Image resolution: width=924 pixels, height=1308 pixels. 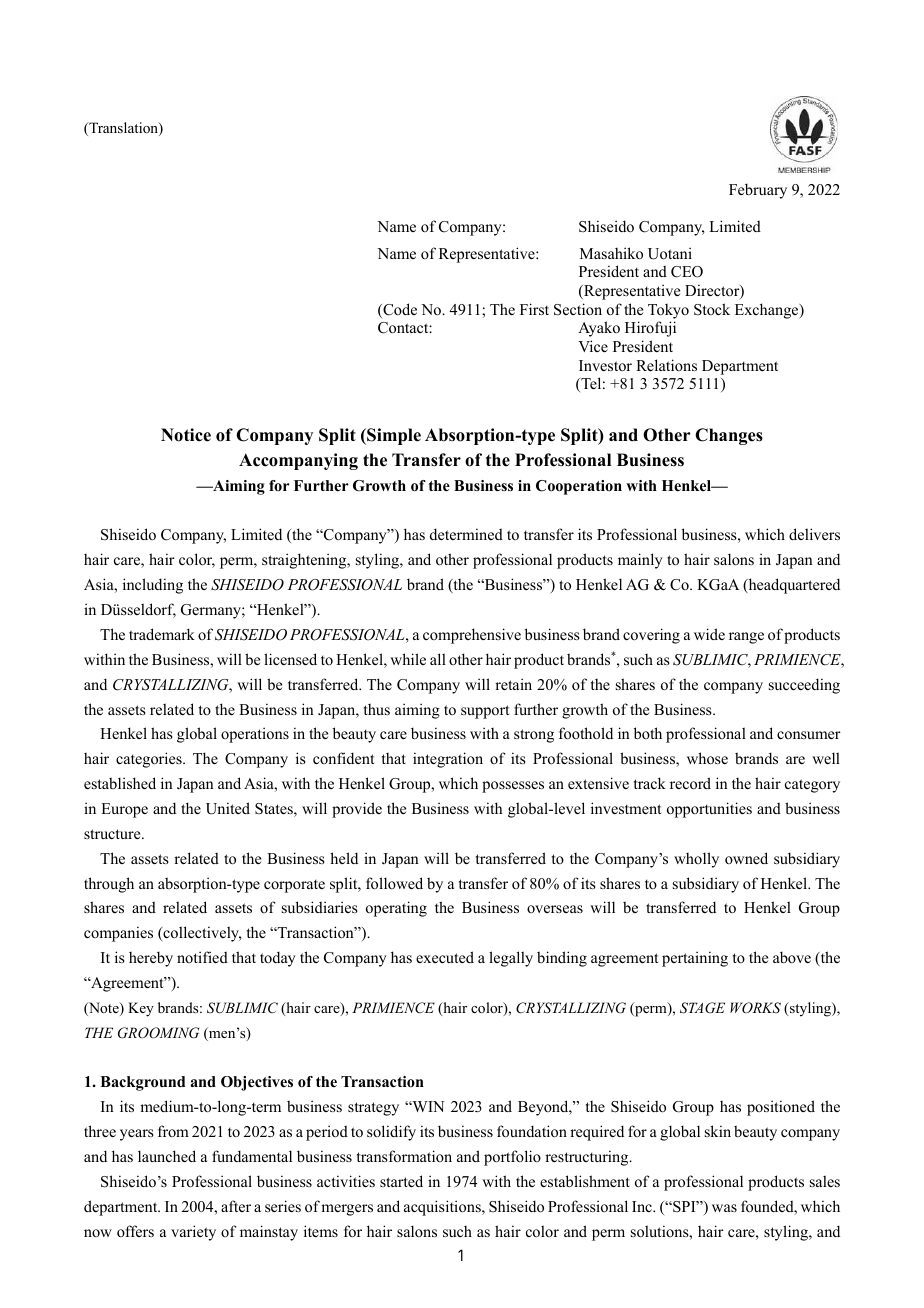 I want to click on pertaining, so click(x=695, y=959).
